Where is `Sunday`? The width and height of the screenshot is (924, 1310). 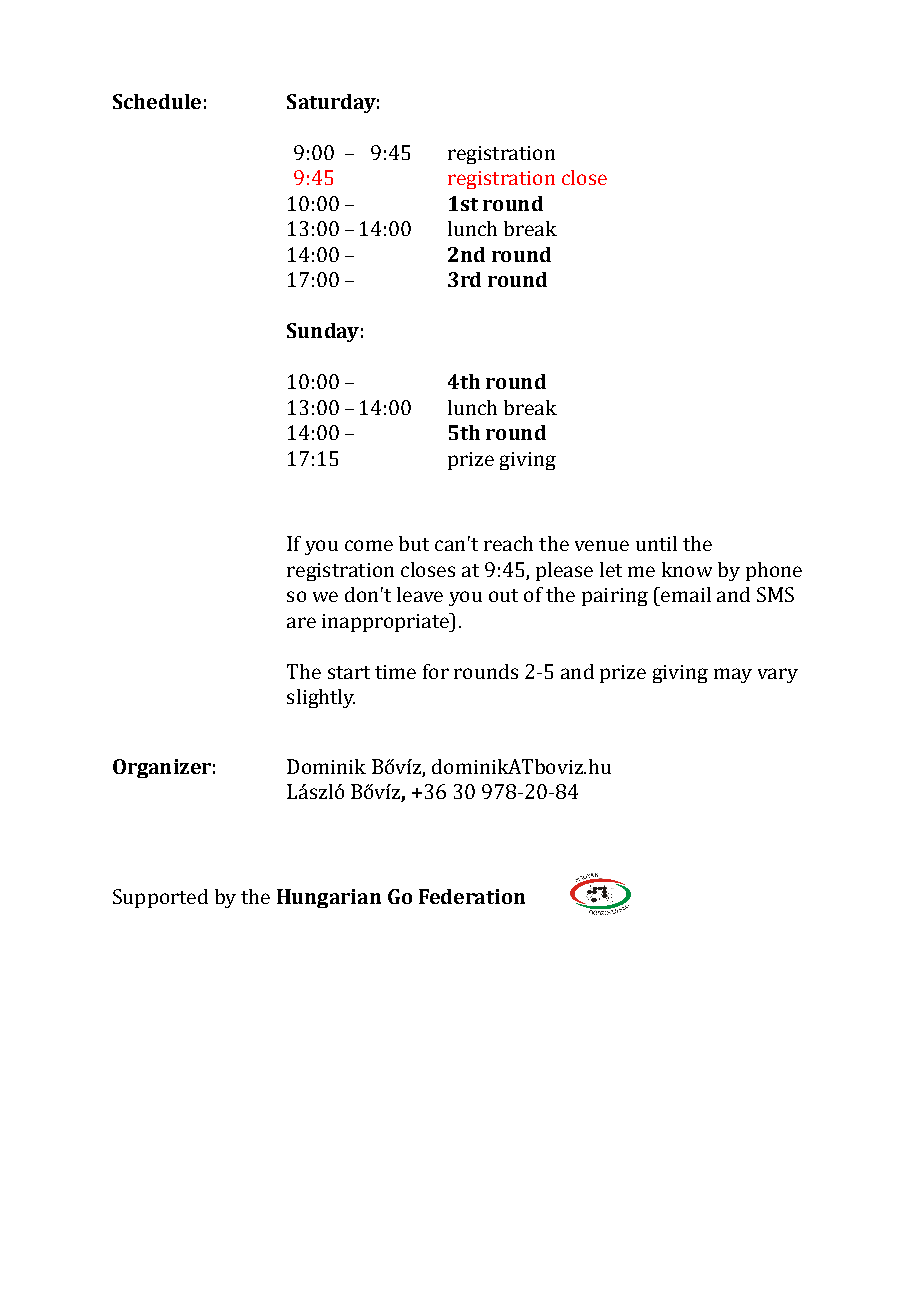 Sunday is located at coordinates (323, 332).
